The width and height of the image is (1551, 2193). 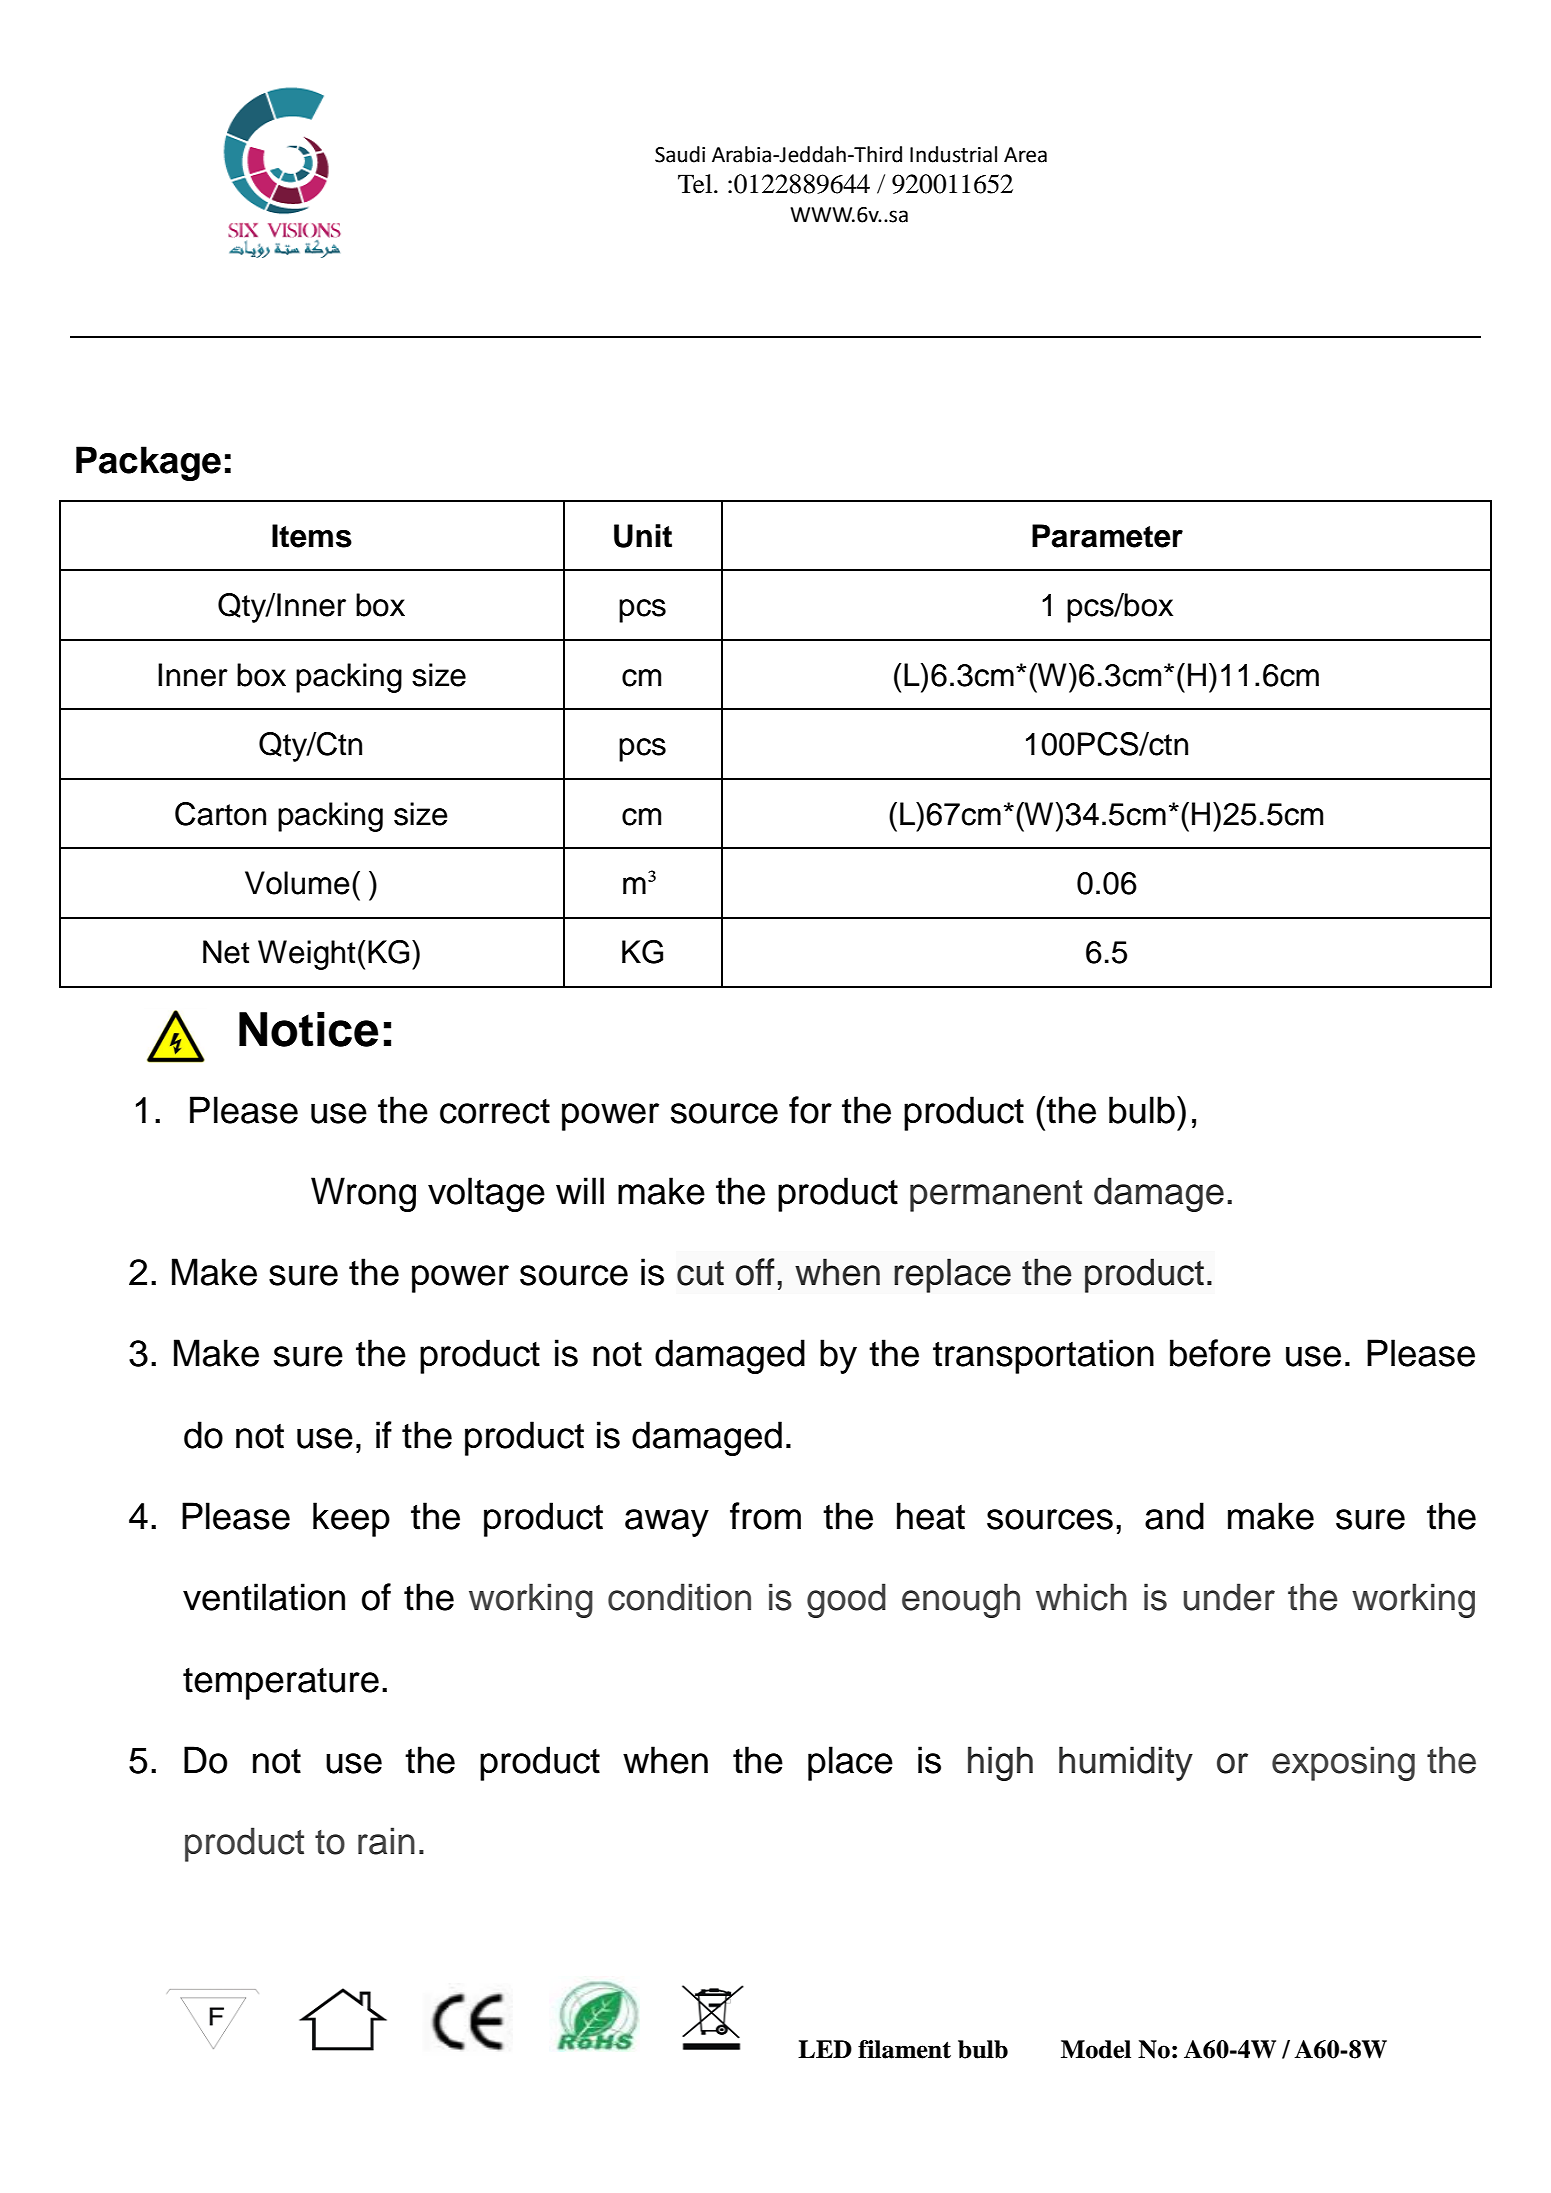 I want to click on Package, so click(x=148, y=463).
